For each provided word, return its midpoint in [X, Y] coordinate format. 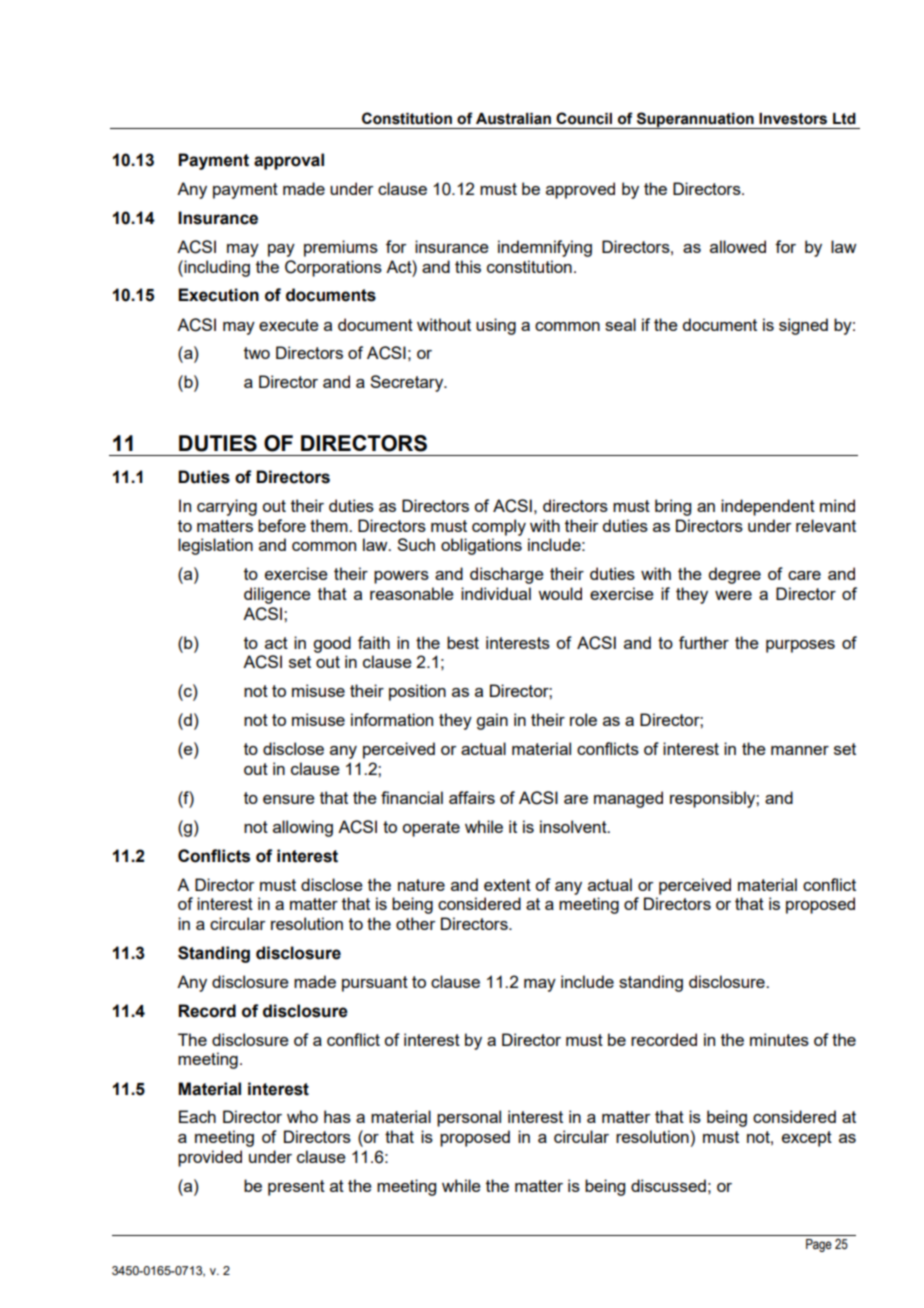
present [296, 1188]
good [332, 644]
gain [492, 721]
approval [289, 161]
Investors [793, 119]
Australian [513, 119]
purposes [800, 646]
